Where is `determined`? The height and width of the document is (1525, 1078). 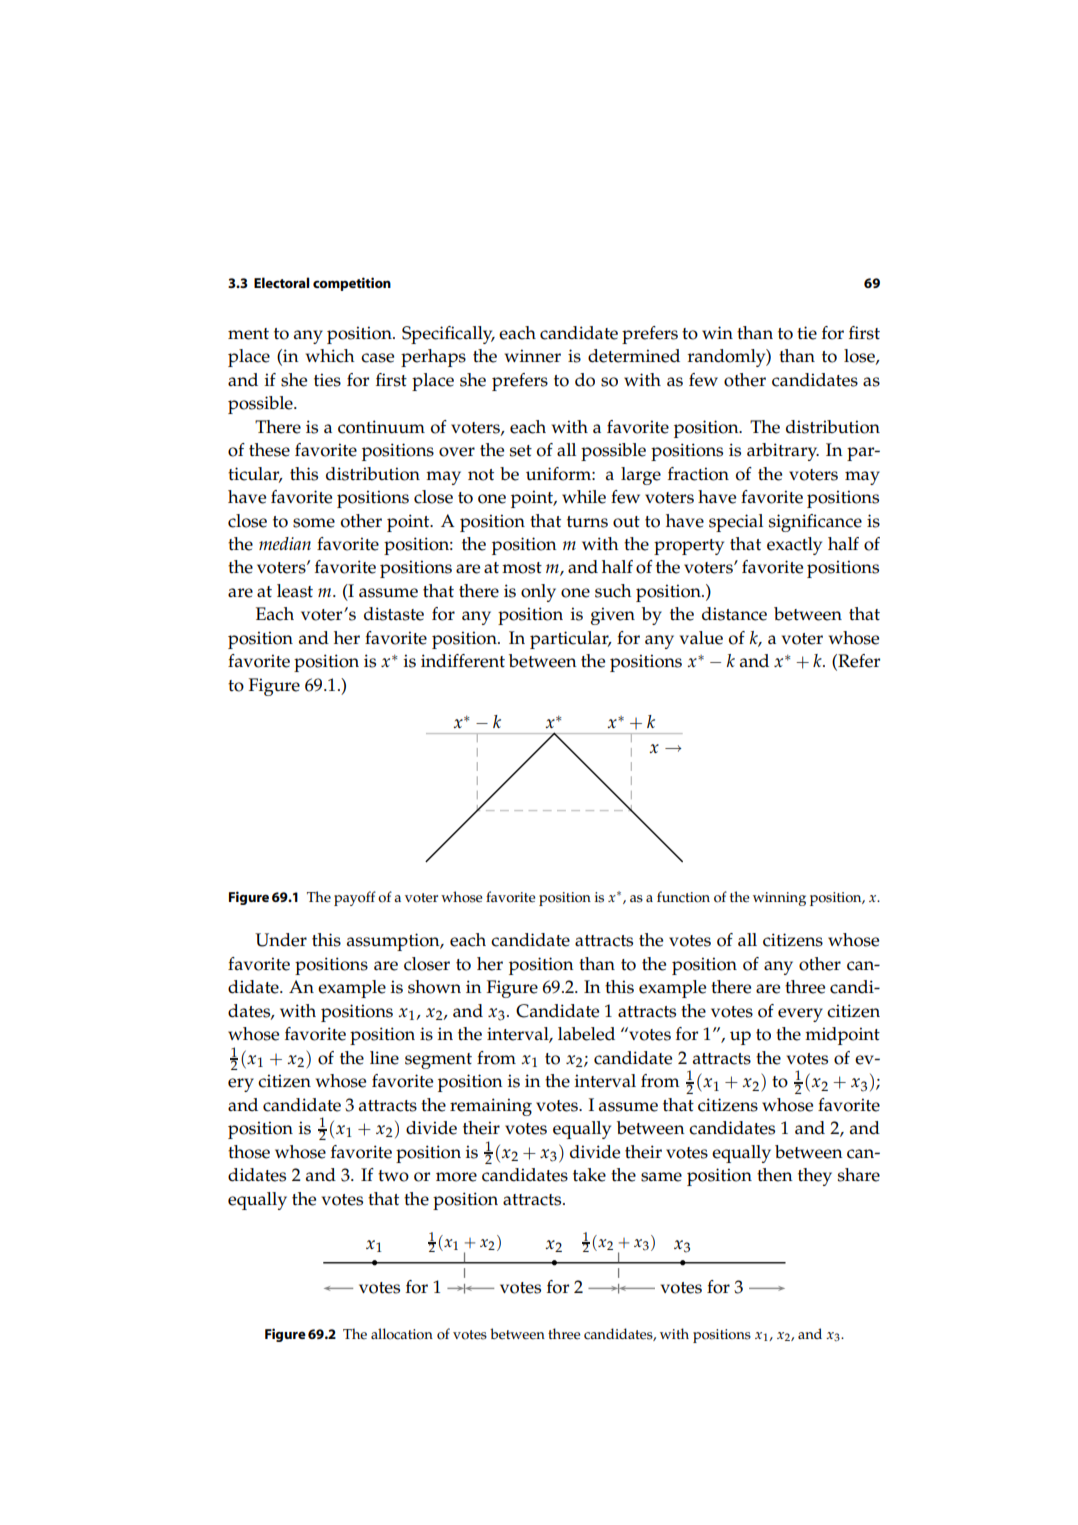 determined is located at coordinates (634, 356).
